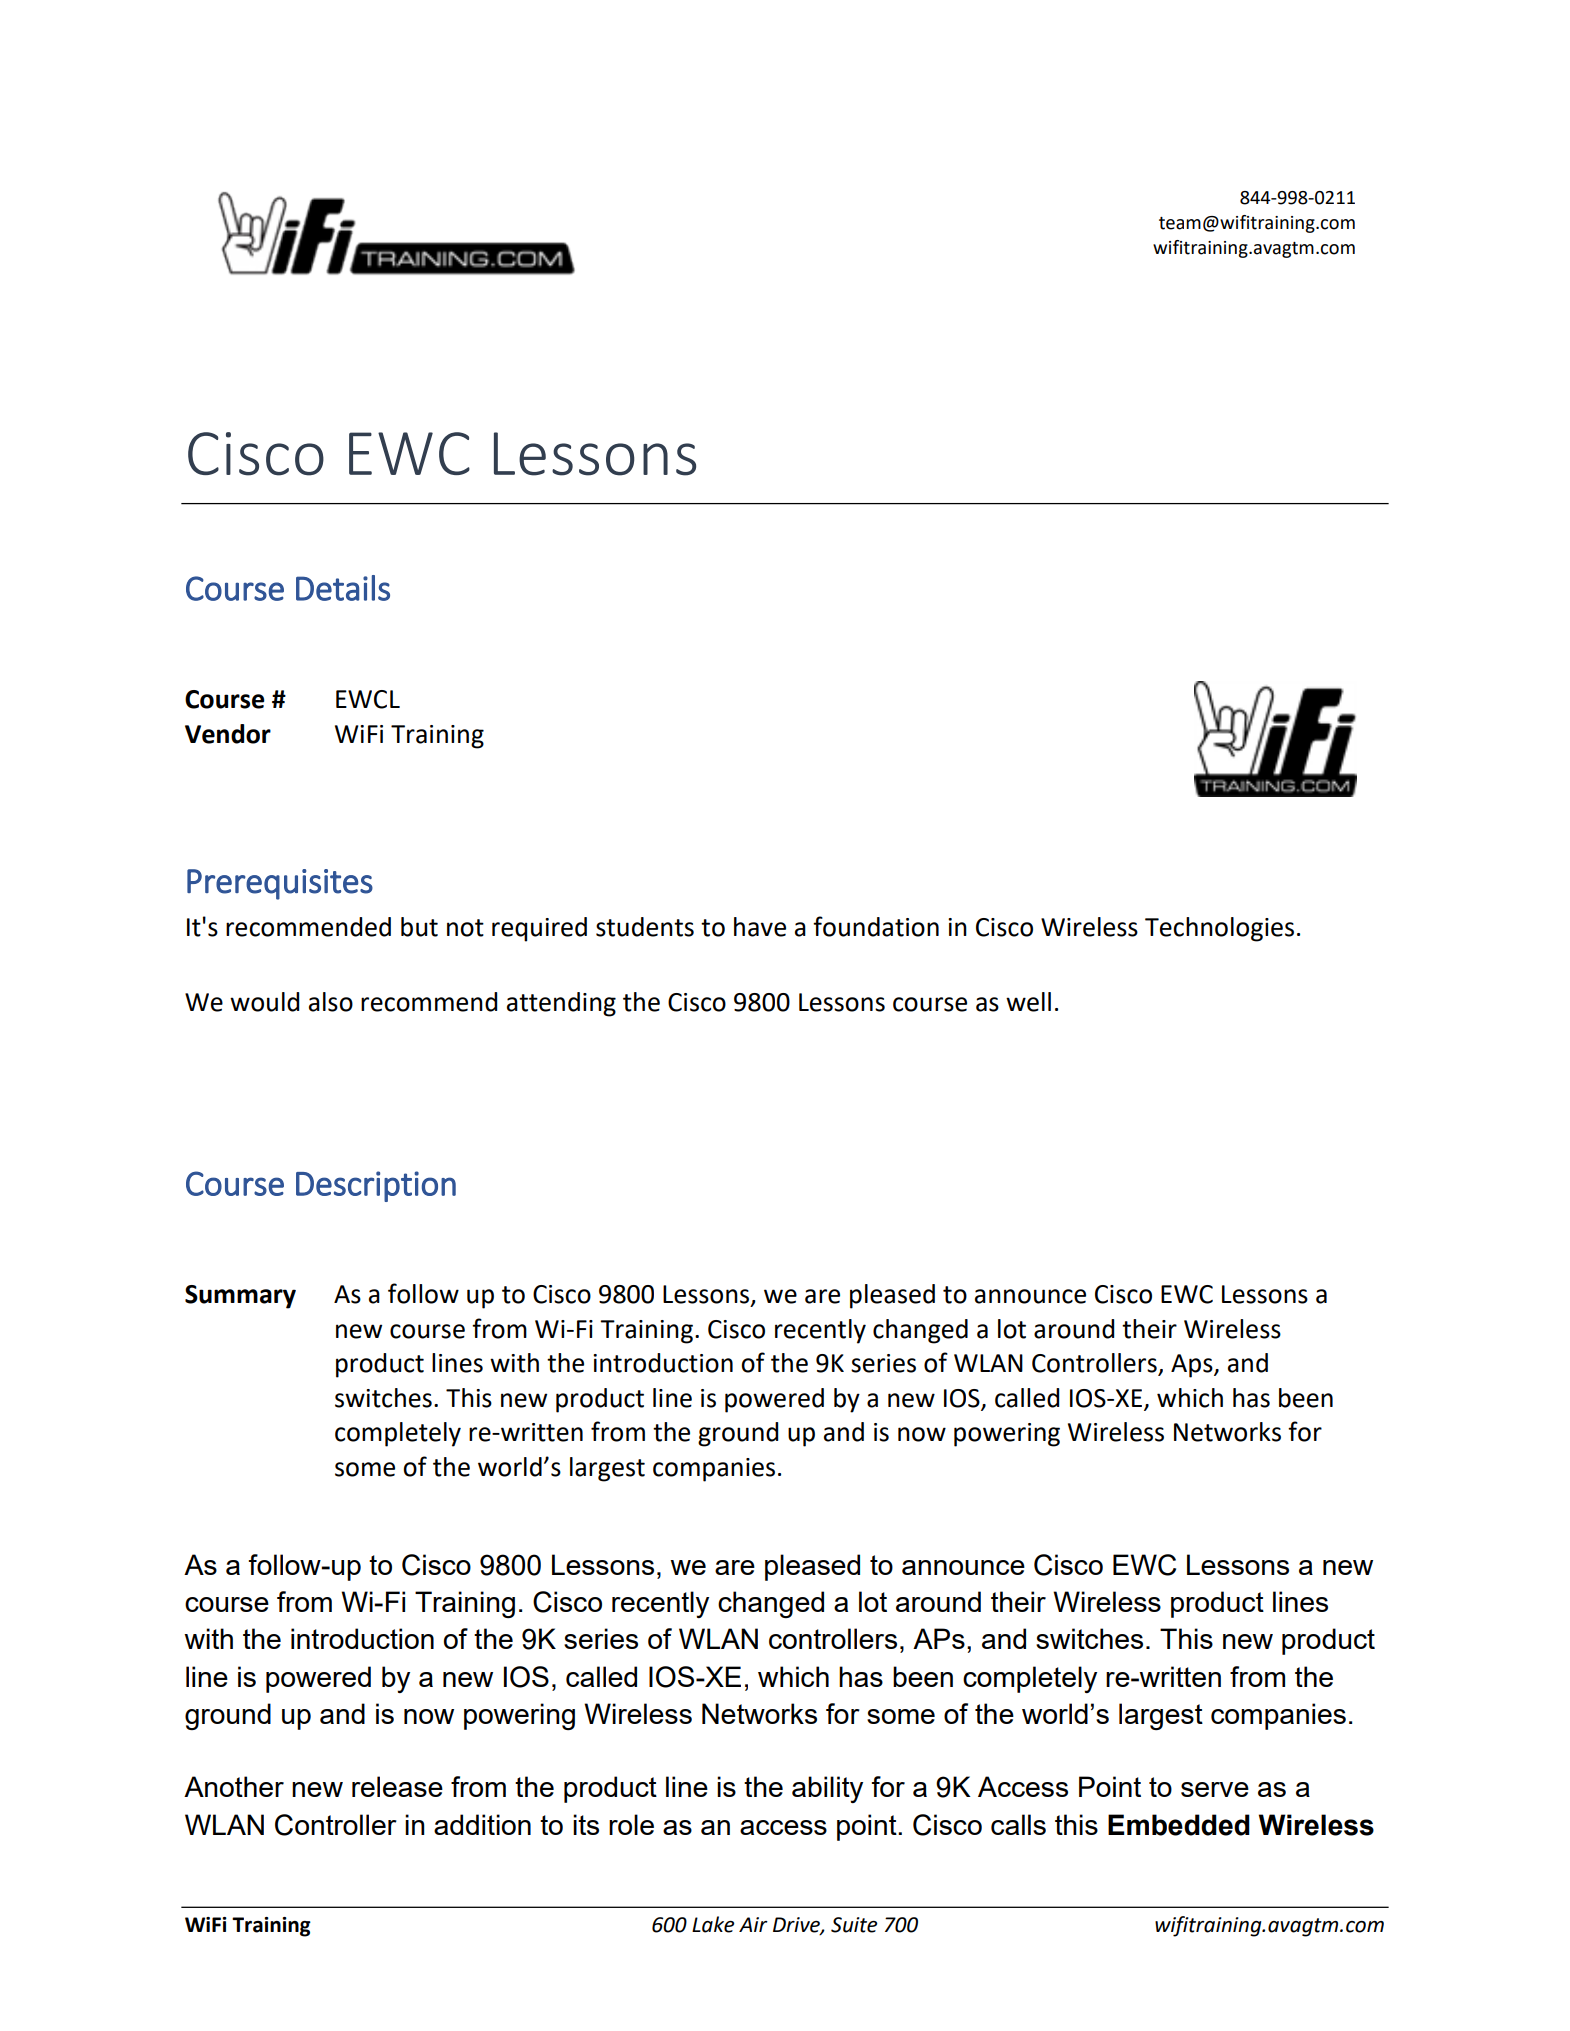  I want to click on Embedded, so click(1179, 1825).
